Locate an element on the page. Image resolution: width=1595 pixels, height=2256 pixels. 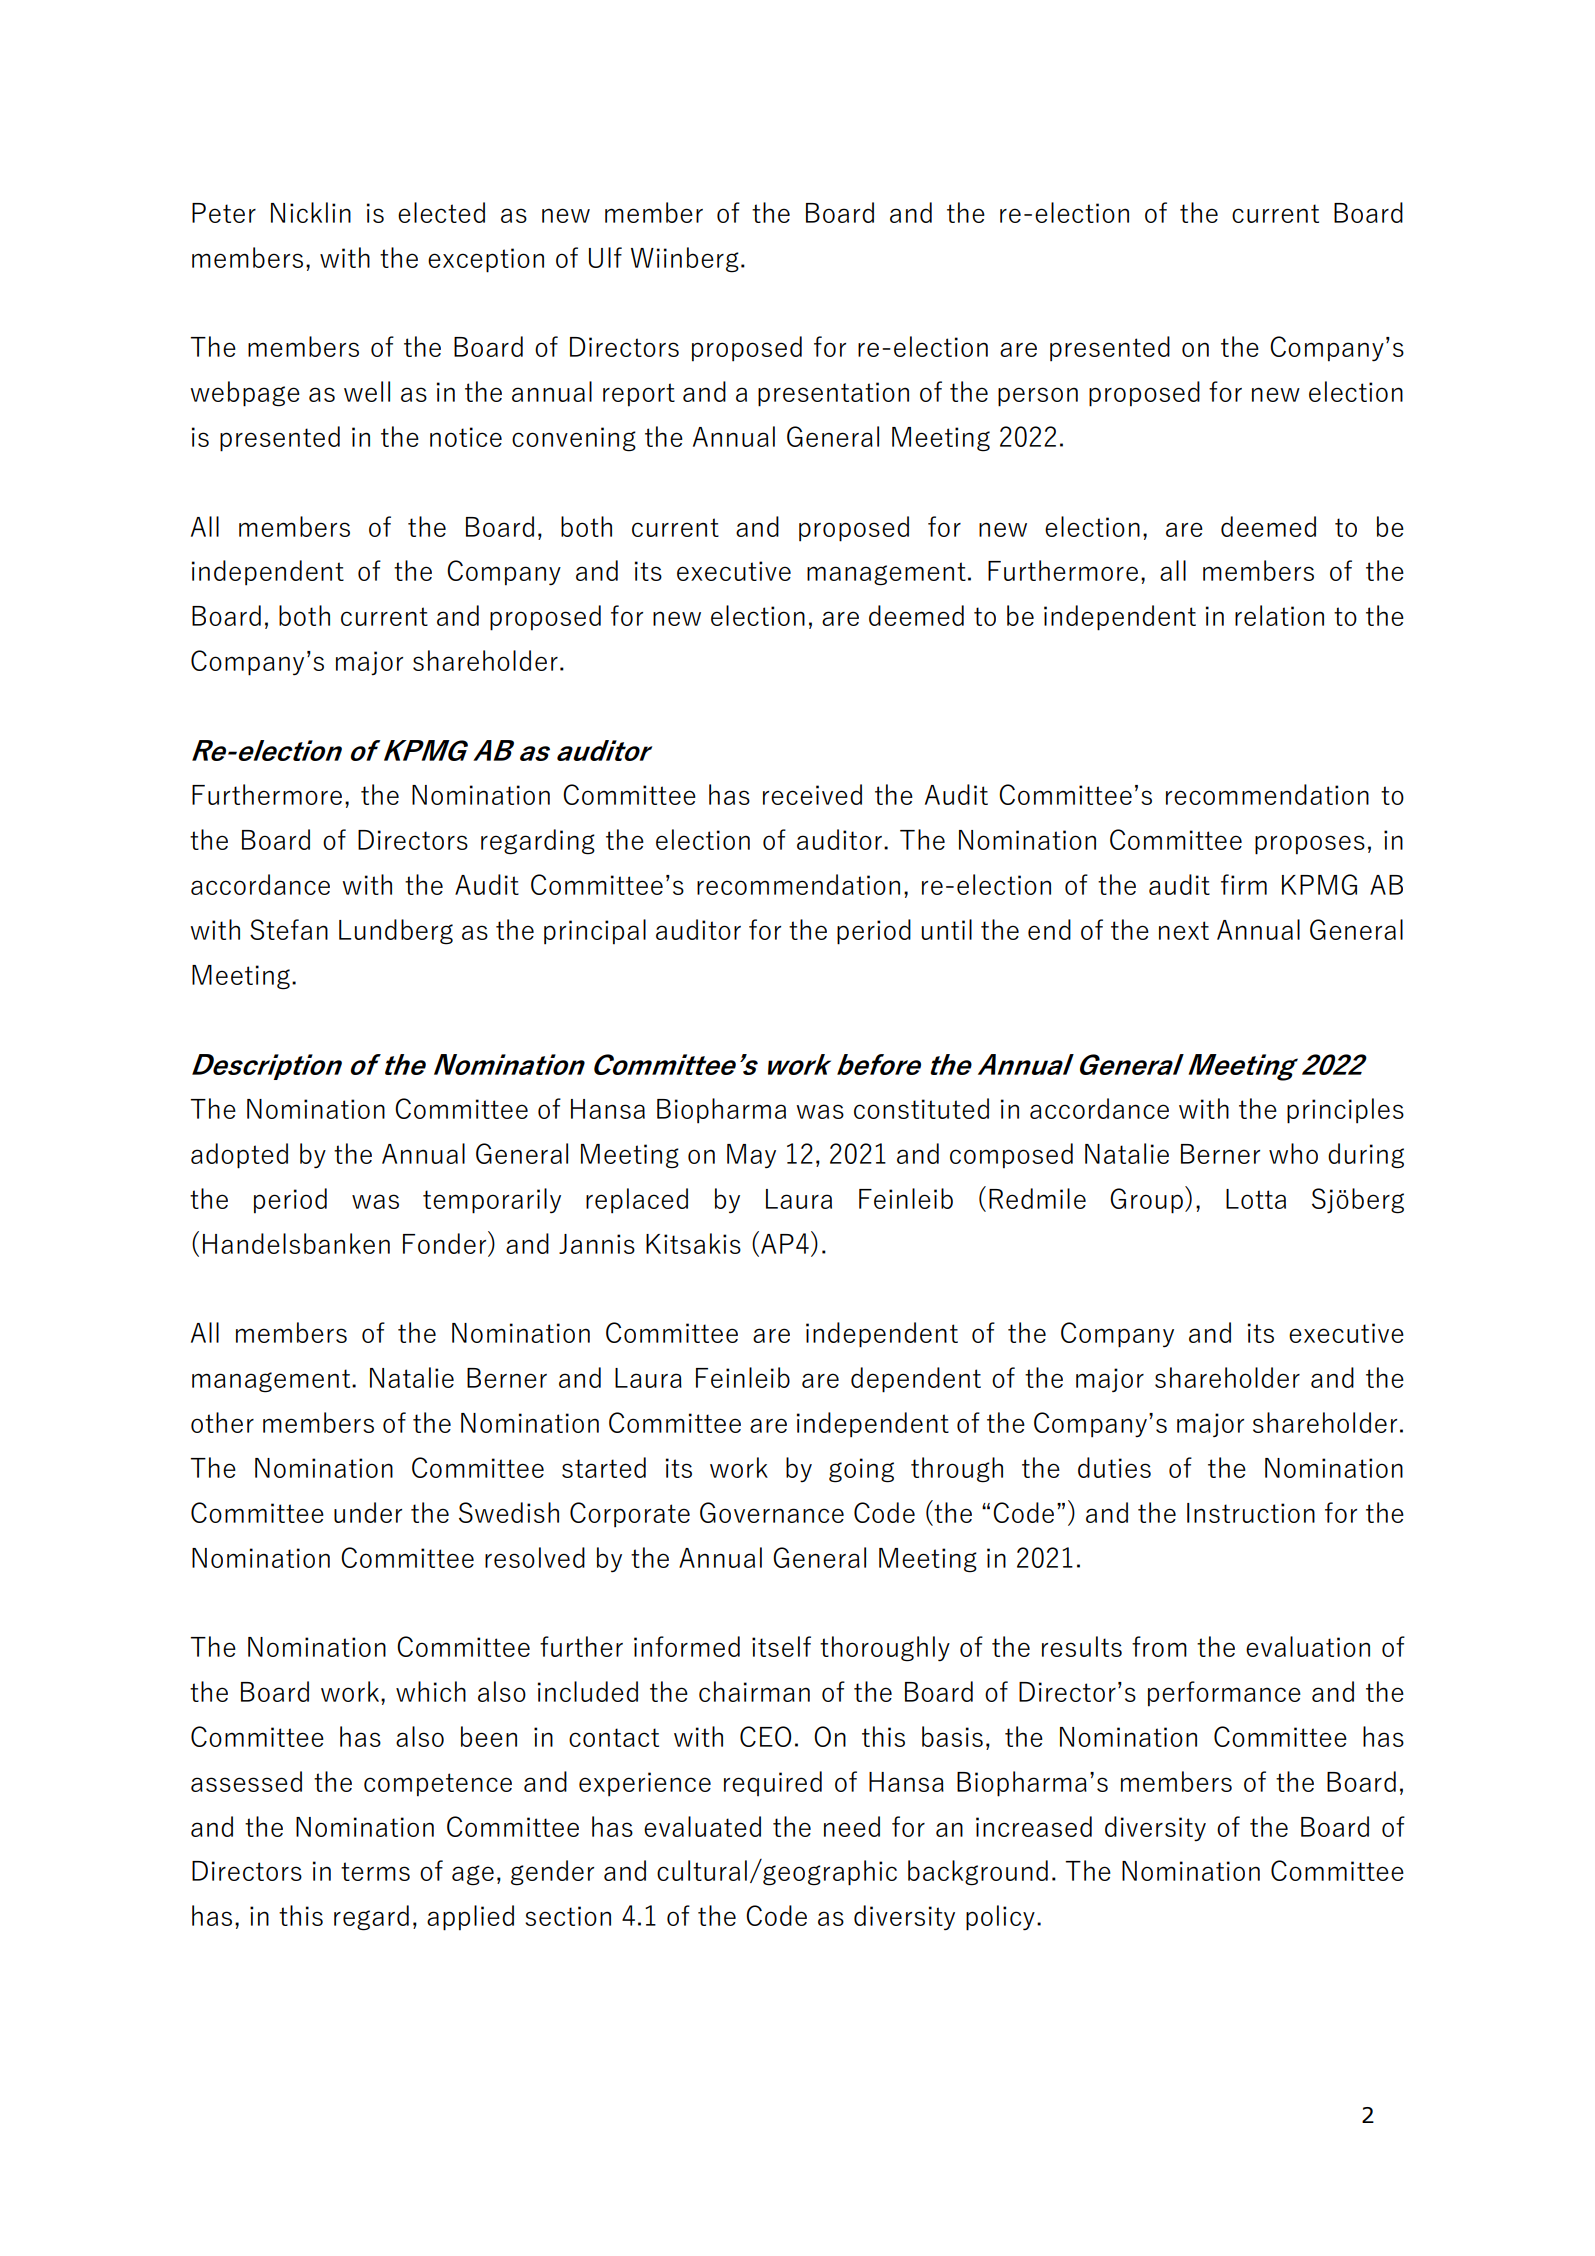
Stefan is located at coordinates (289, 929).
